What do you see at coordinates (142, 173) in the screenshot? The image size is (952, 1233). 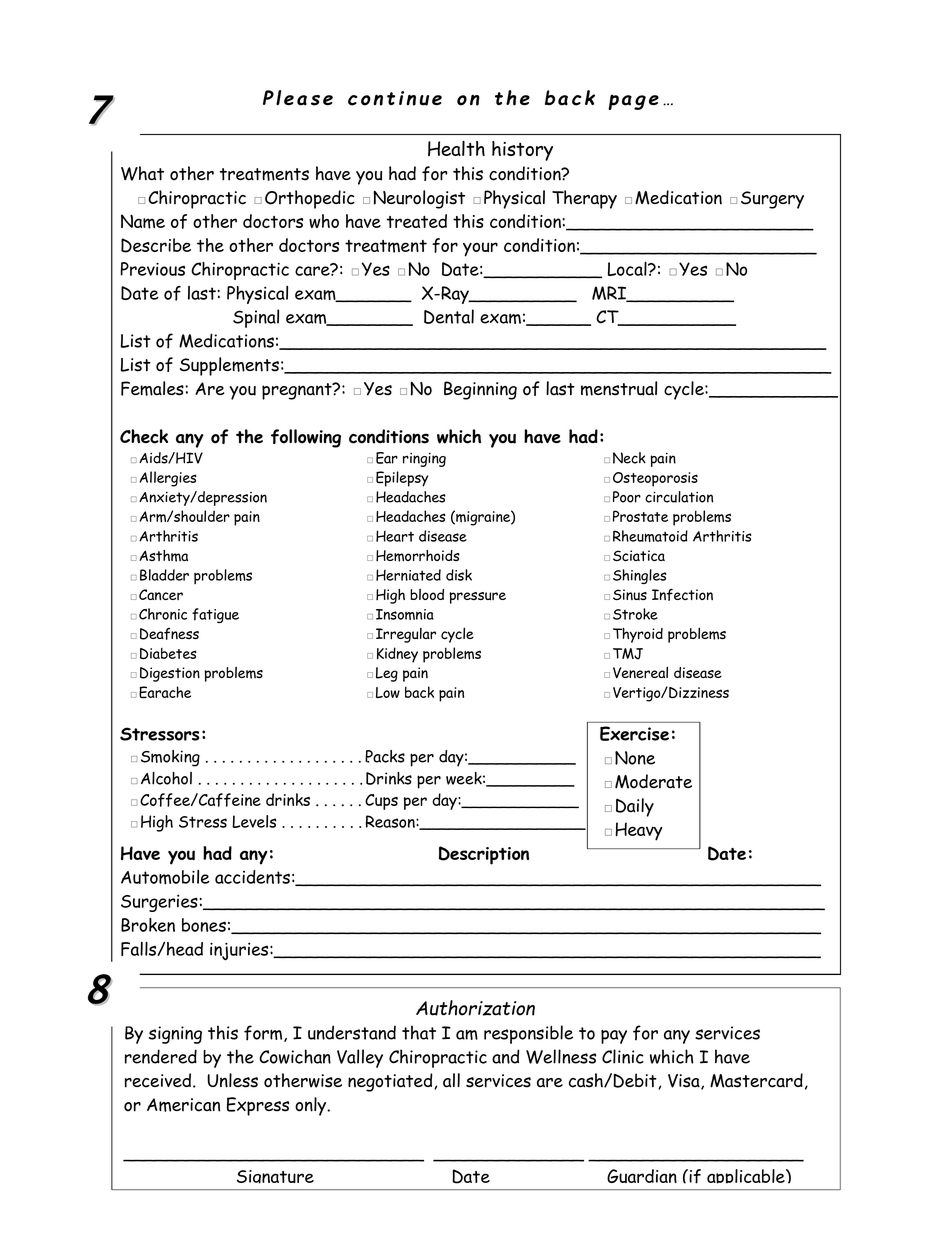 I see `What` at bounding box center [142, 173].
